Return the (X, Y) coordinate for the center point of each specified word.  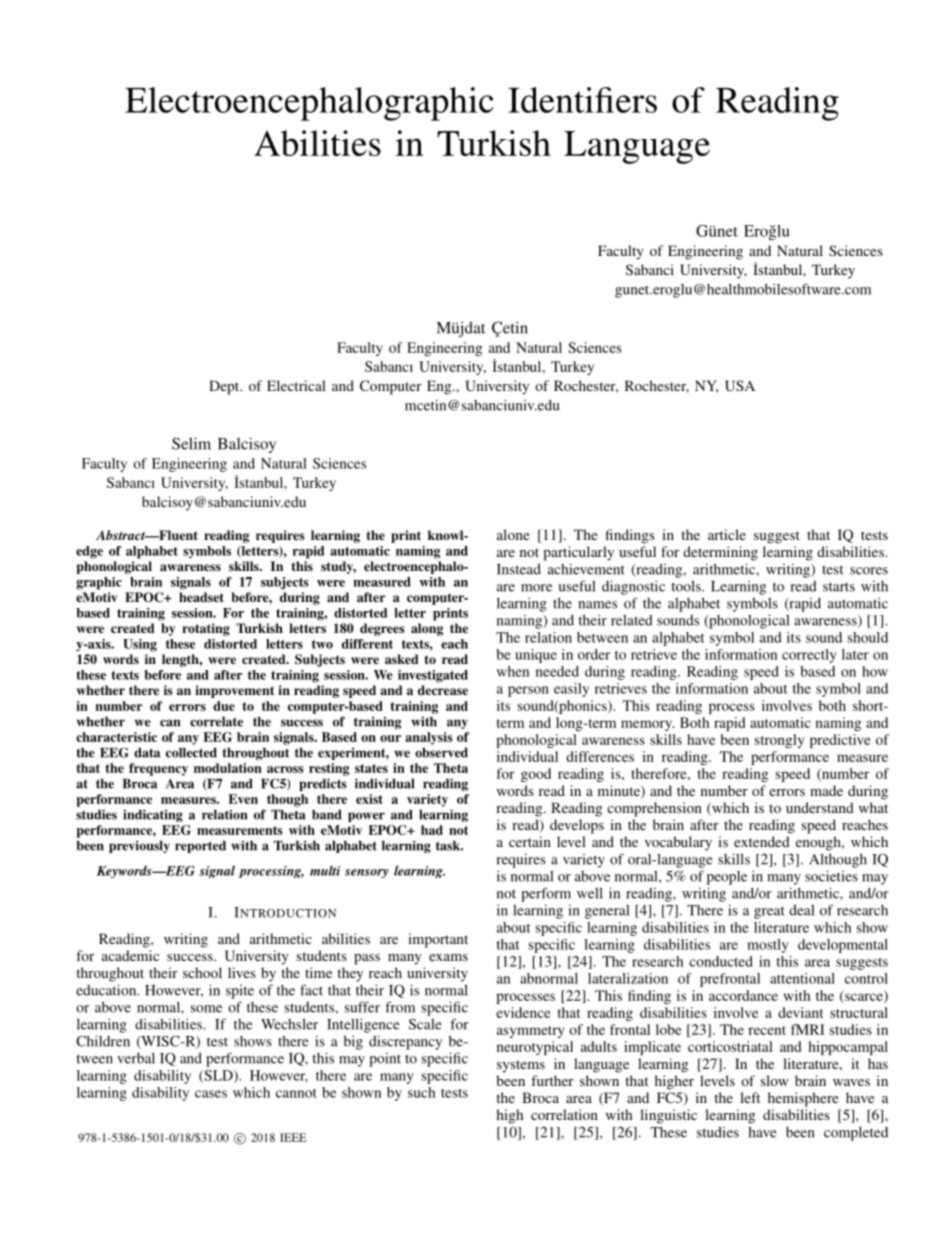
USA (740, 385)
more (536, 588)
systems (521, 1066)
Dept (225, 387)
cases (211, 1094)
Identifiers (582, 100)
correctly (809, 656)
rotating (206, 629)
